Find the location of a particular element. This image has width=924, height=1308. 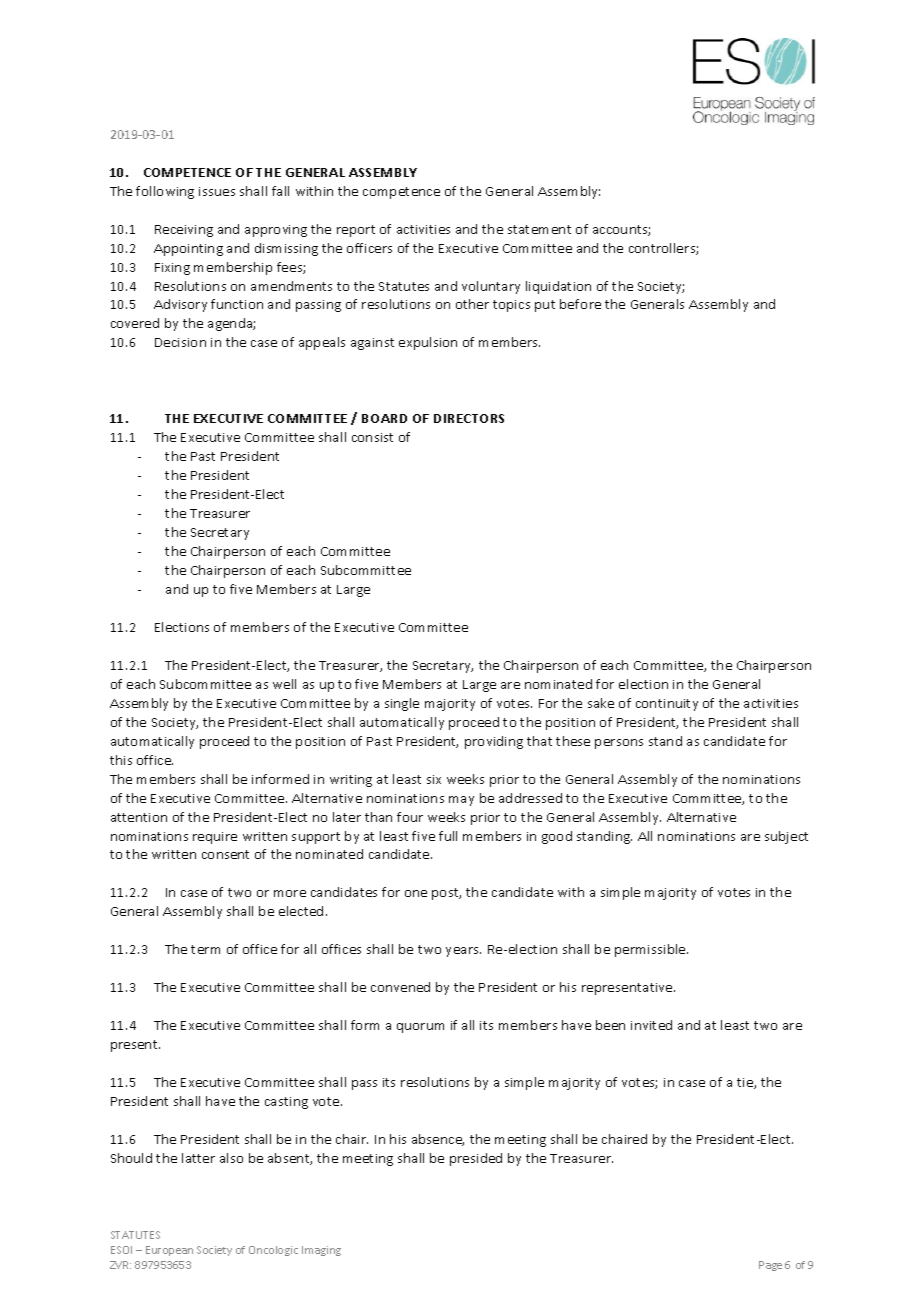

well is located at coordinates (284, 684).
